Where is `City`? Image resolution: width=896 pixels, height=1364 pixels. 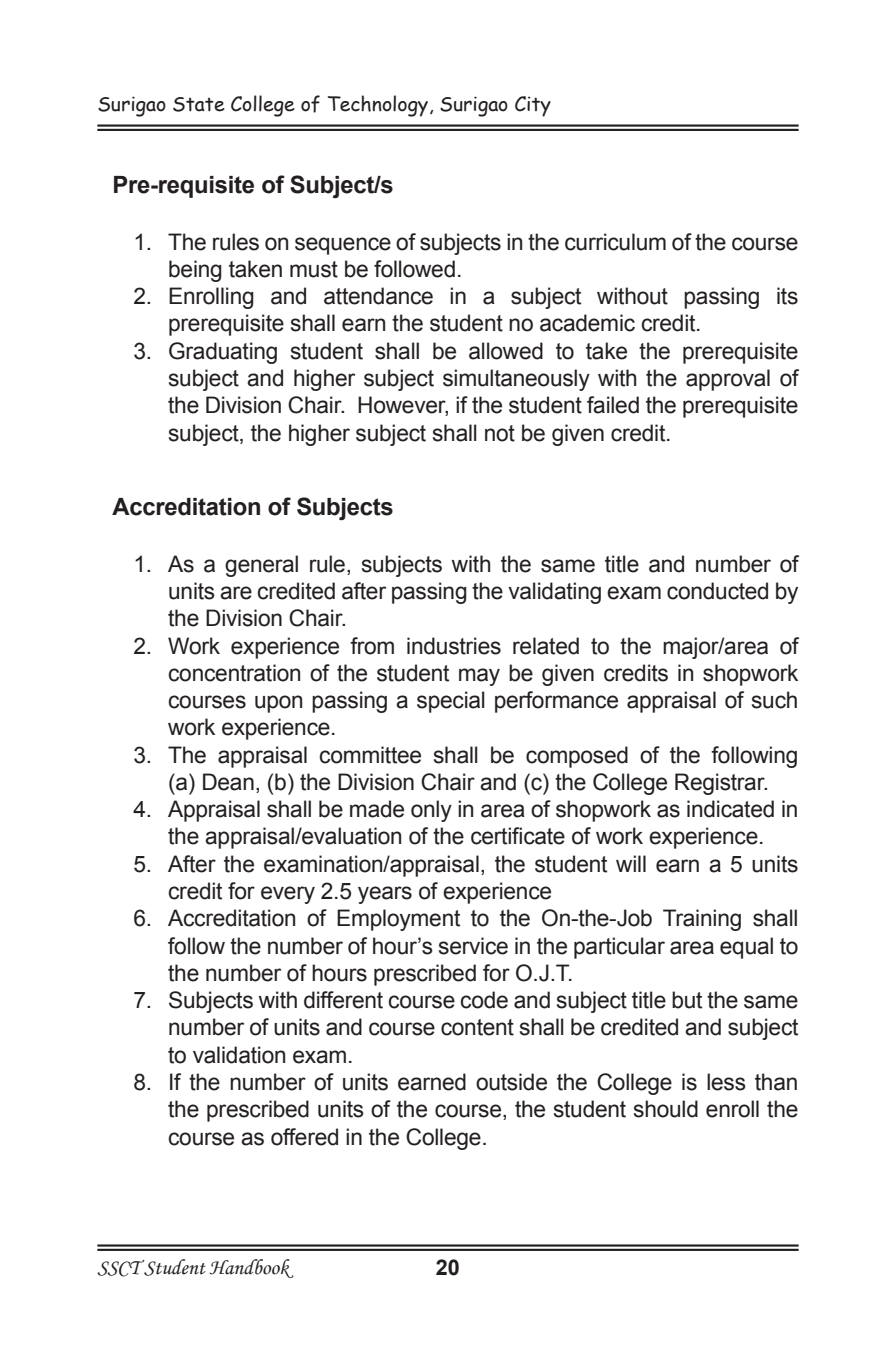
City is located at coordinates (533, 106).
